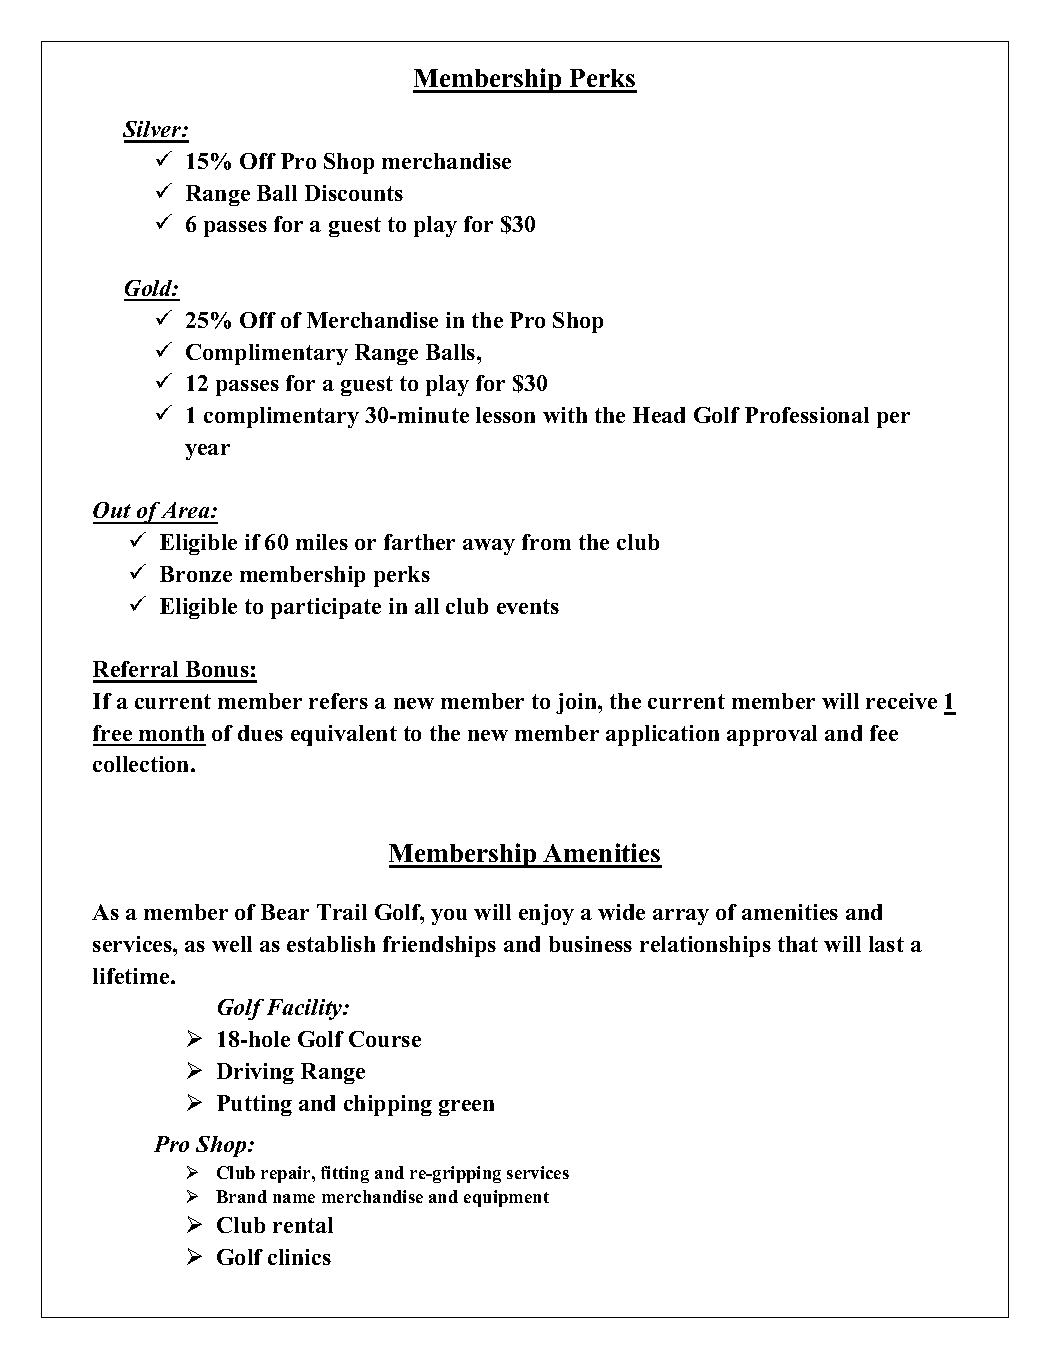 This document has height=1359, width=1050. Describe the element at coordinates (241, 1196) in the document. I see `Brand` at that location.
